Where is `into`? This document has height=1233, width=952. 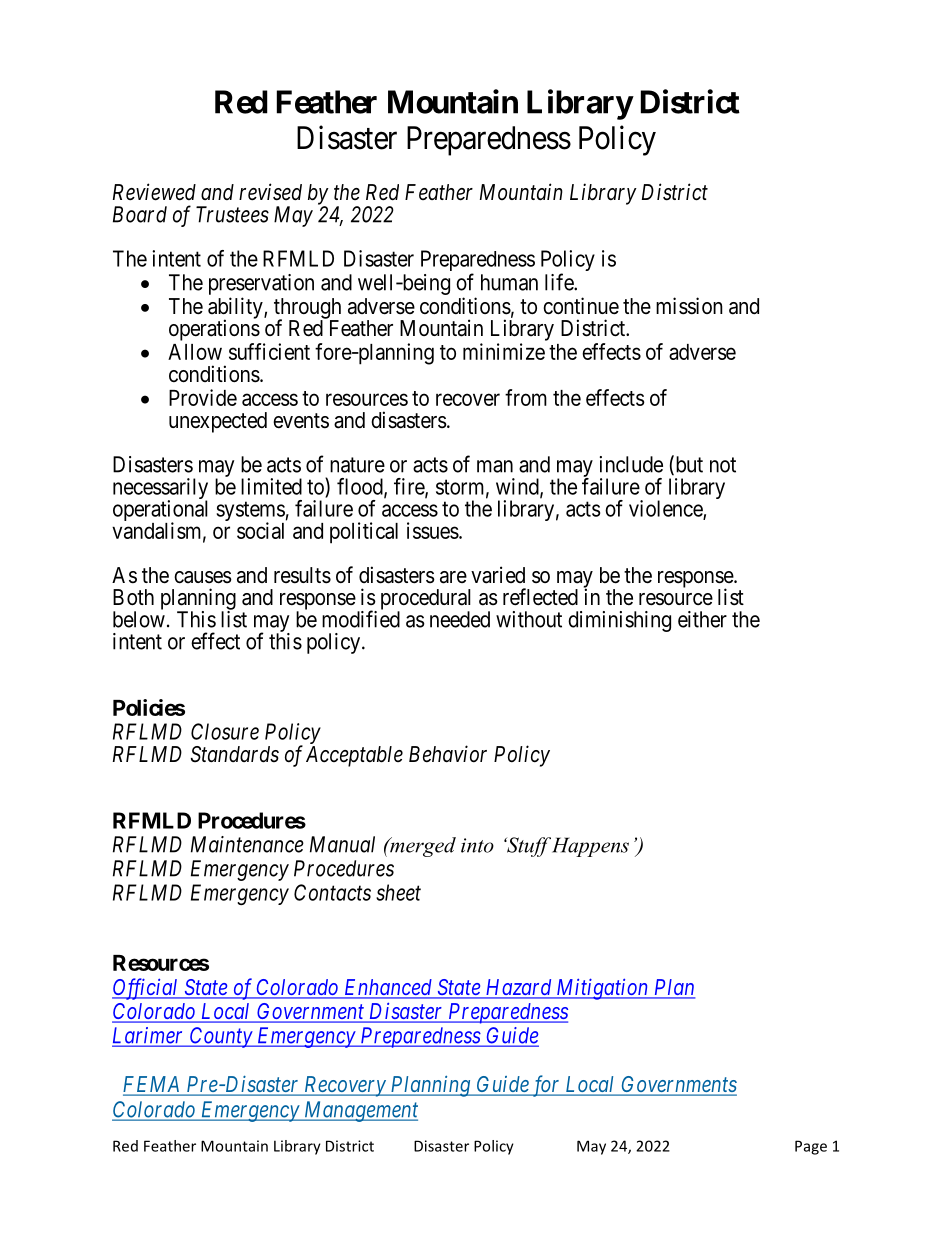 into is located at coordinates (477, 845).
